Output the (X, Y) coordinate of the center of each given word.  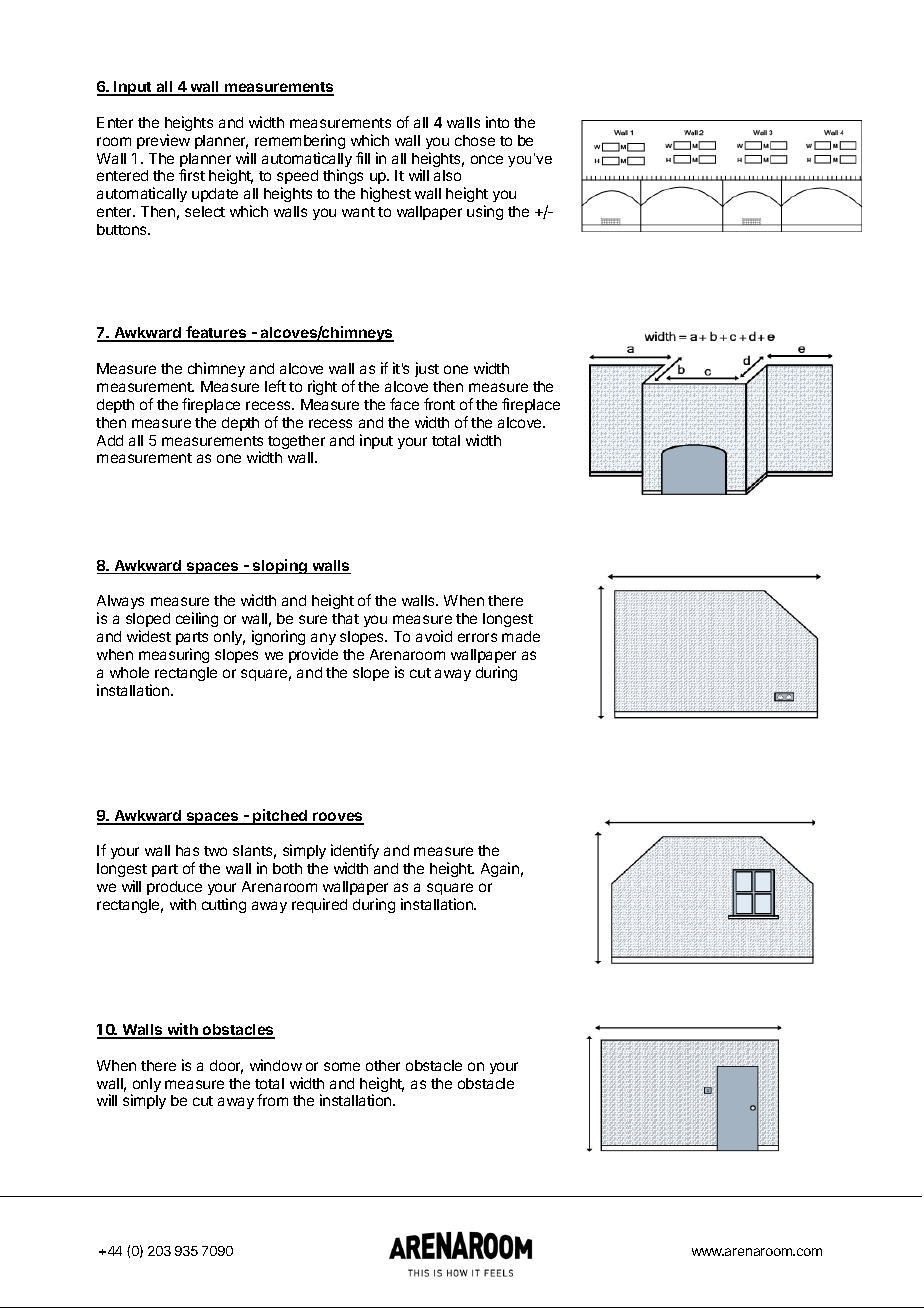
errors (477, 637)
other (383, 1065)
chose (475, 140)
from (272, 1100)
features (216, 333)
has (187, 850)
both (287, 868)
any (323, 639)
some (342, 1066)
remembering (300, 141)
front (439, 404)
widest (149, 636)
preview (163, 141)
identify (355, 853)
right (322, 387)
